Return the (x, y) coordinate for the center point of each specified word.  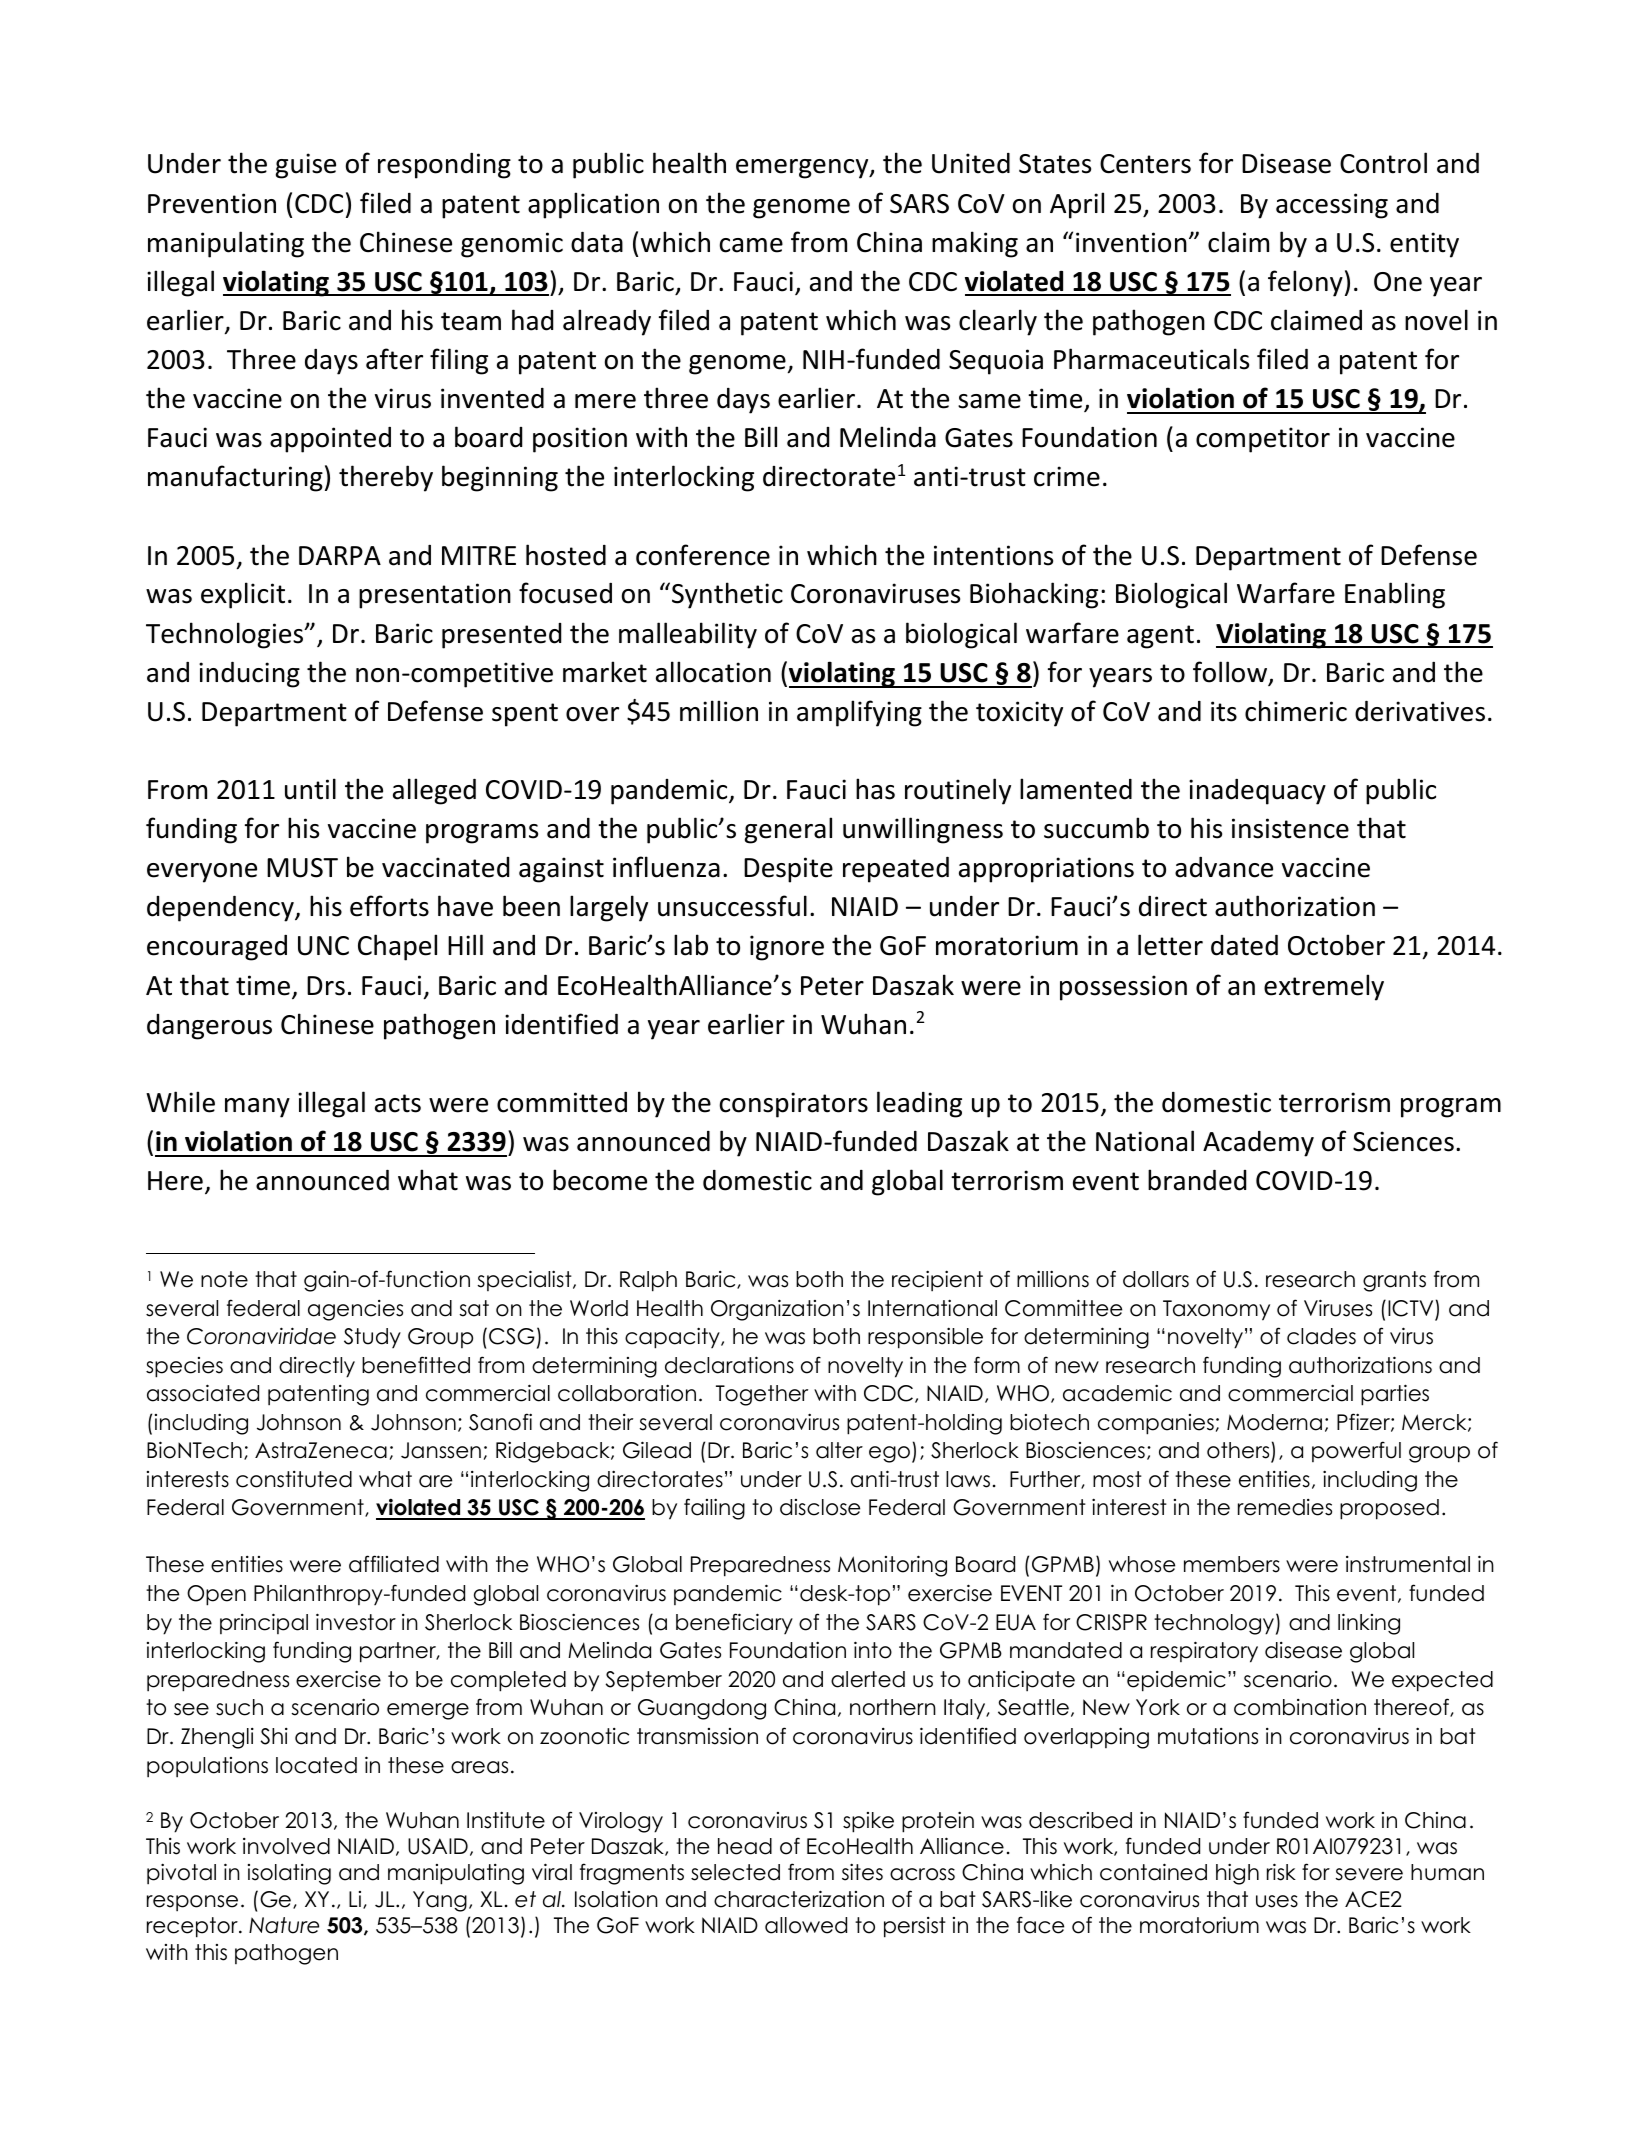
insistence (1290, 828)
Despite (788, 870)
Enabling (1395, 595)
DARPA (340, 555)
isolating (289, 1874)
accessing (1332, 206)
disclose (820, 1507)
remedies (1285, 1507)
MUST (302, 868)
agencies (355, 1310)
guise (306, 166)
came (751, 245)
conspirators (794, 1105)
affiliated (394, 1564)
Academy (1258, 1144)
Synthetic (727, 595)
